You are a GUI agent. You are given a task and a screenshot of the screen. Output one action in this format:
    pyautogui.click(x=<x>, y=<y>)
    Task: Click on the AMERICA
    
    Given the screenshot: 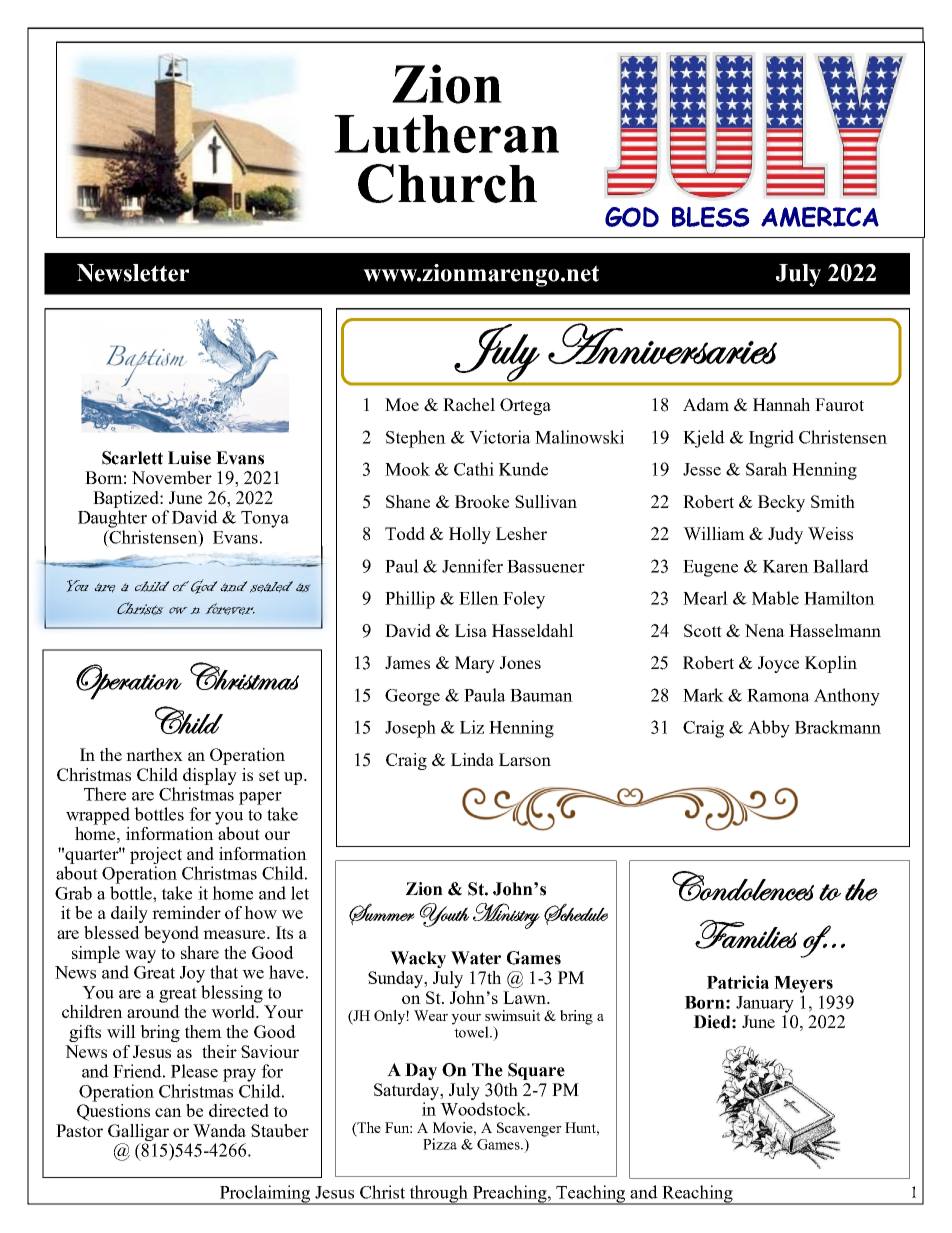 What is the action you would take?
    pyautogui.click(x=820, y=217)
